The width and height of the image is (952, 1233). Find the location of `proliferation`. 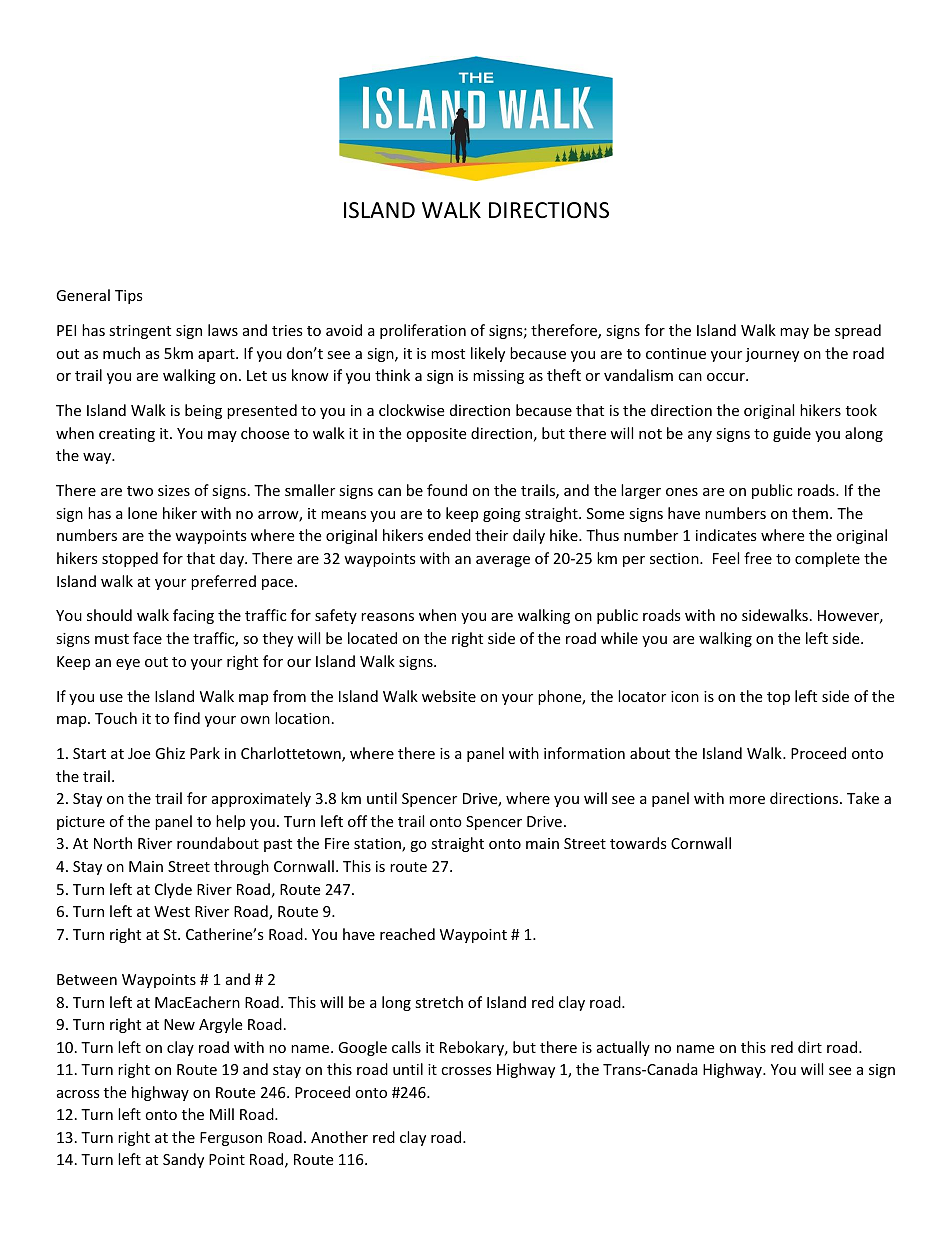

proliferation is located at coordinates (423, 331).
